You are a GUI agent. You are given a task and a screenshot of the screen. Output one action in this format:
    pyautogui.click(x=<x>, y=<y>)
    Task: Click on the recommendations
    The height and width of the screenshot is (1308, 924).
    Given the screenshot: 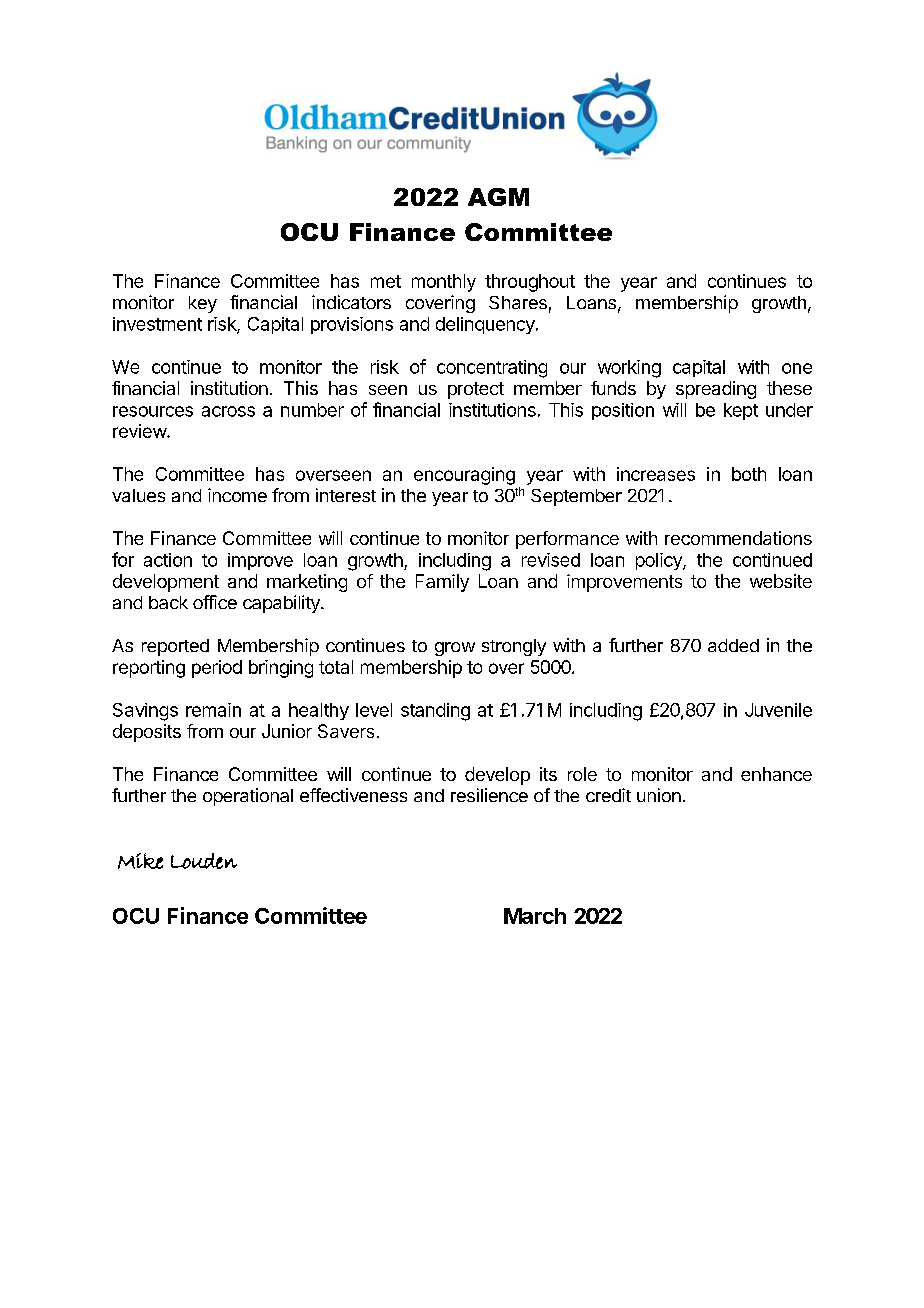 What is the action you would take?
    pyautogui.click(x=738, y=538)
